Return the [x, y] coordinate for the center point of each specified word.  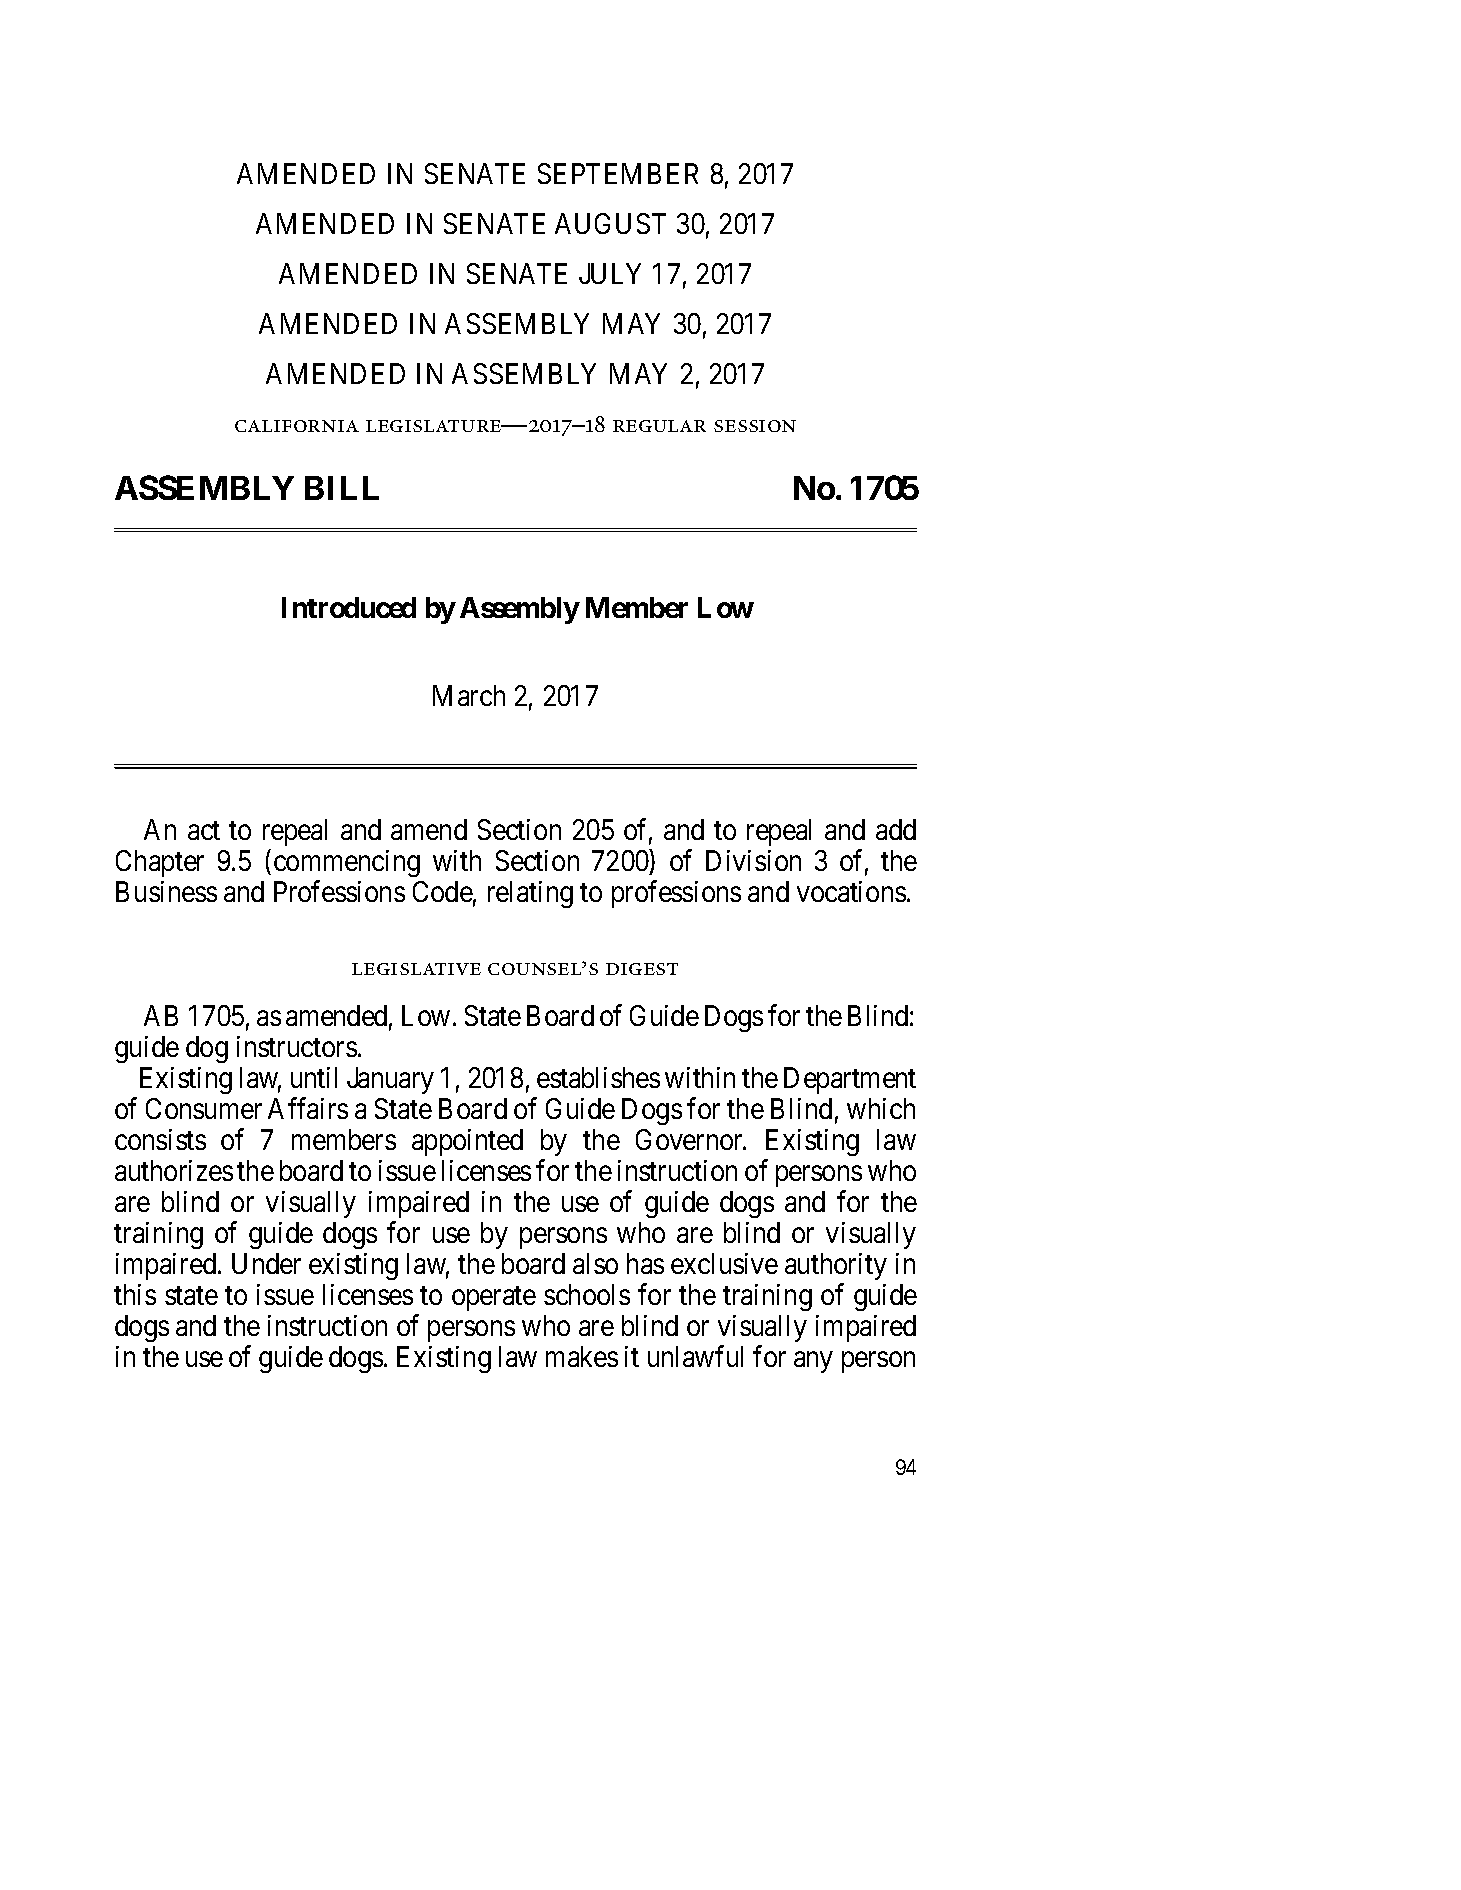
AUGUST [610, 223]
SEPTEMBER [618, 173]
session [755, 426]
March [469, 695]
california [297, 426]
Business [166, 891]
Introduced [349, 607]
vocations [851, 891]
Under [266, 1263]
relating [530, 894]
